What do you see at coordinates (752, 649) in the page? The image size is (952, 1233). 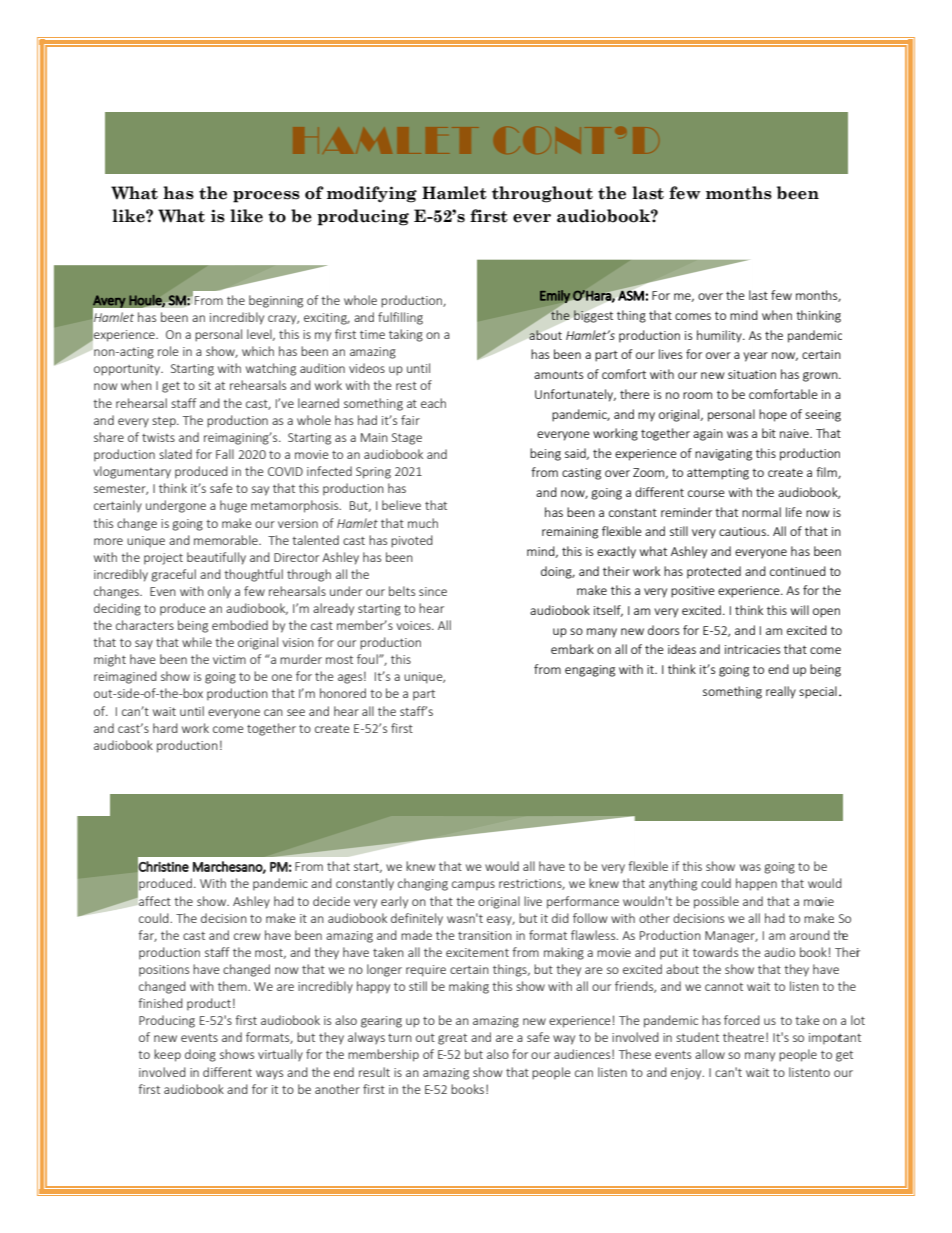 I see `intricacies` at bounding box center [752, 649].
